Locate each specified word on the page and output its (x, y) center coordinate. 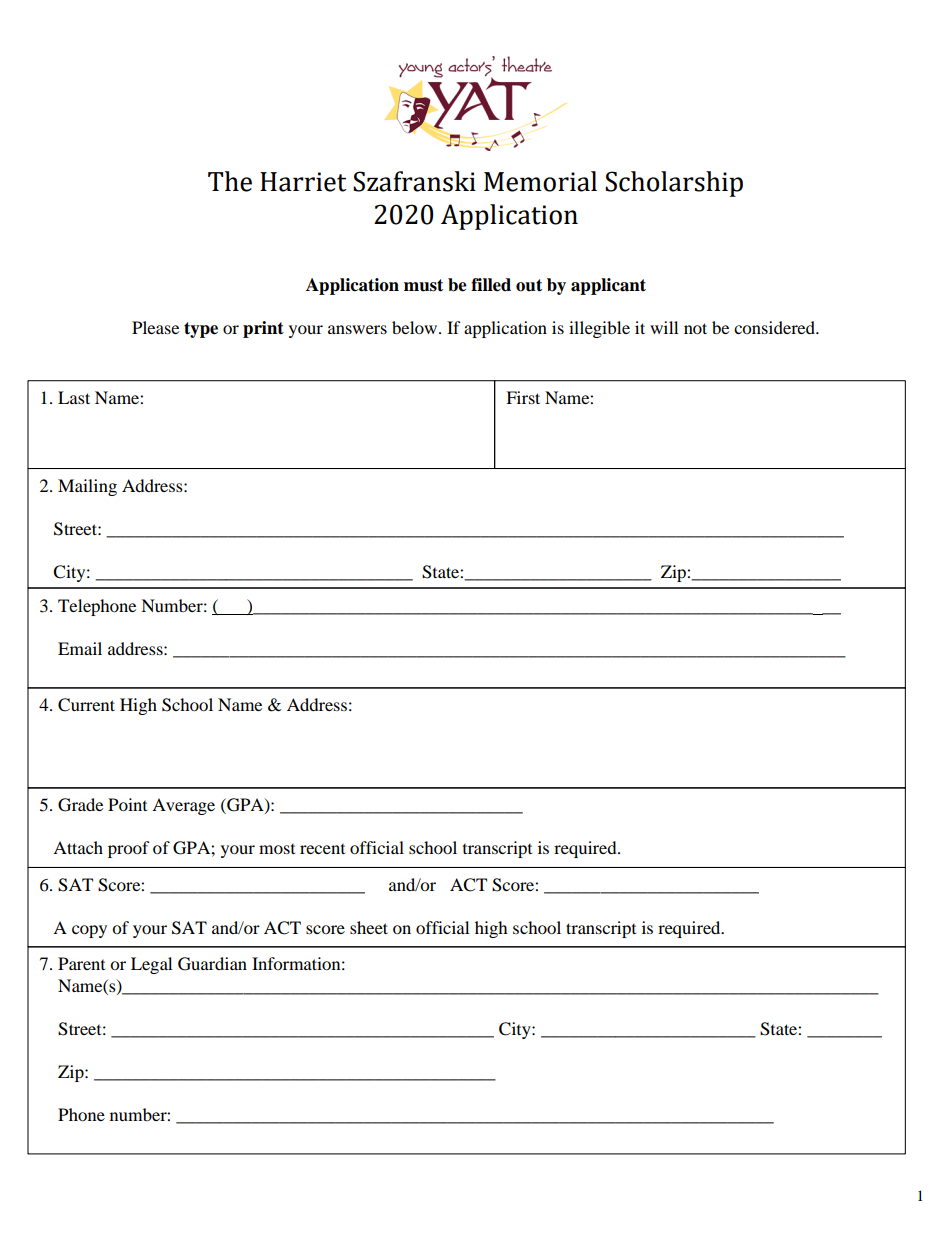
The (230, 181)
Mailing (87, 487)
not (695, 328)
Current (86, 705)
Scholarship (674, 184)
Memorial (540, 181)
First (523, 397)
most (277, 849)
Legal (151, 965)
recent (322, 849)
